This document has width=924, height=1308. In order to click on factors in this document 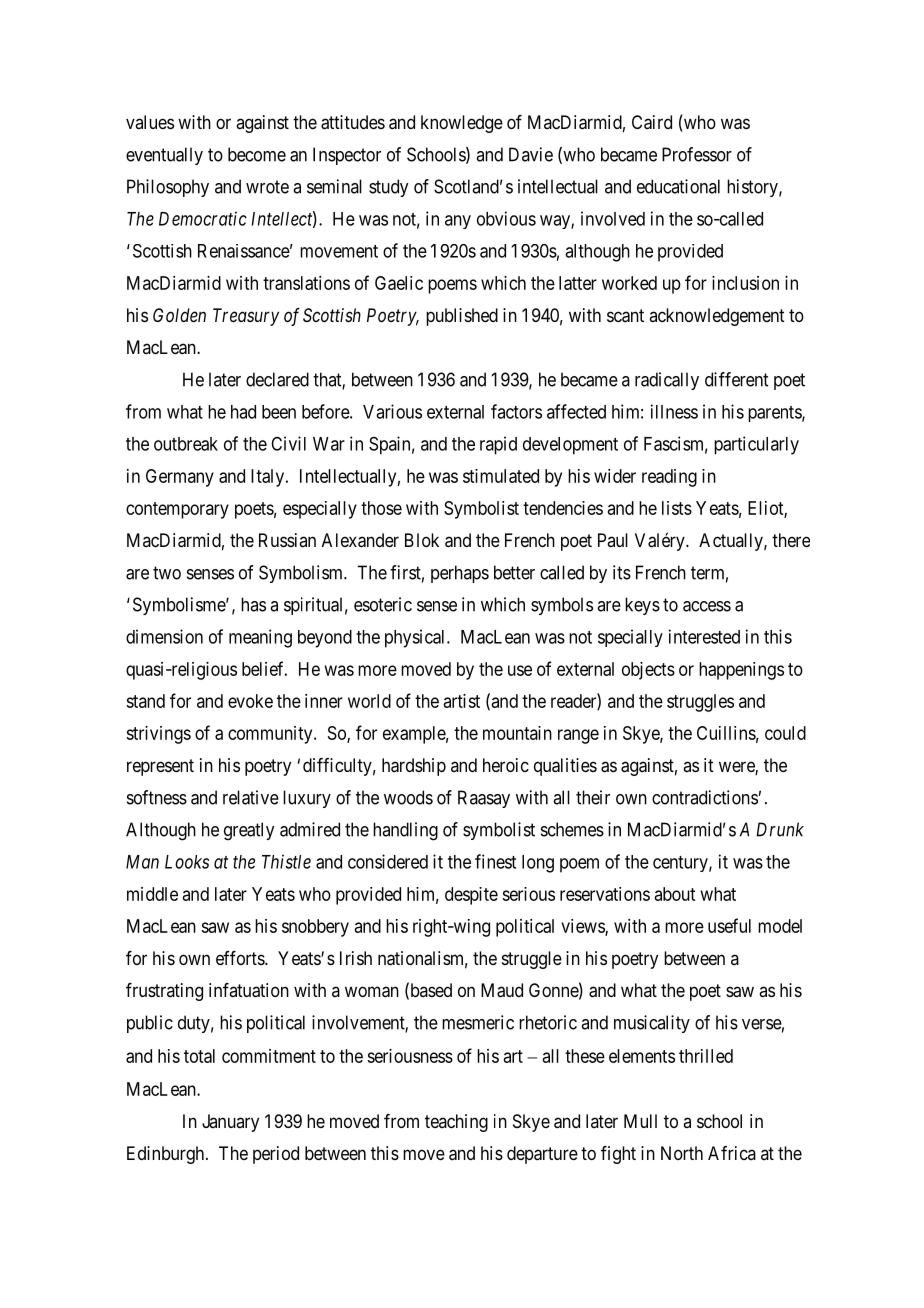, I will do `click(516, 411)`.
